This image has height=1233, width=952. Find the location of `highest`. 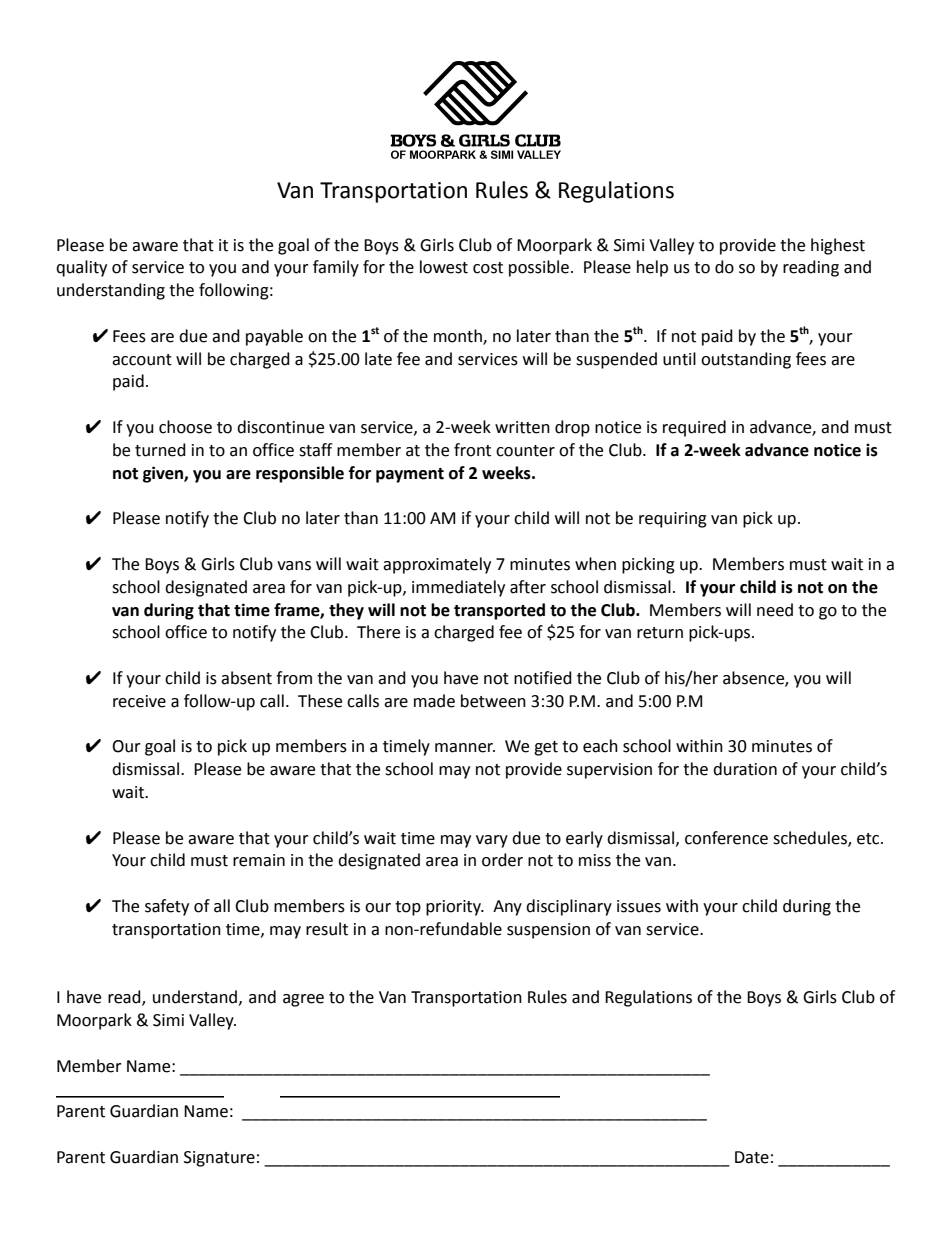

highest is located at coordinates (838, 246).
